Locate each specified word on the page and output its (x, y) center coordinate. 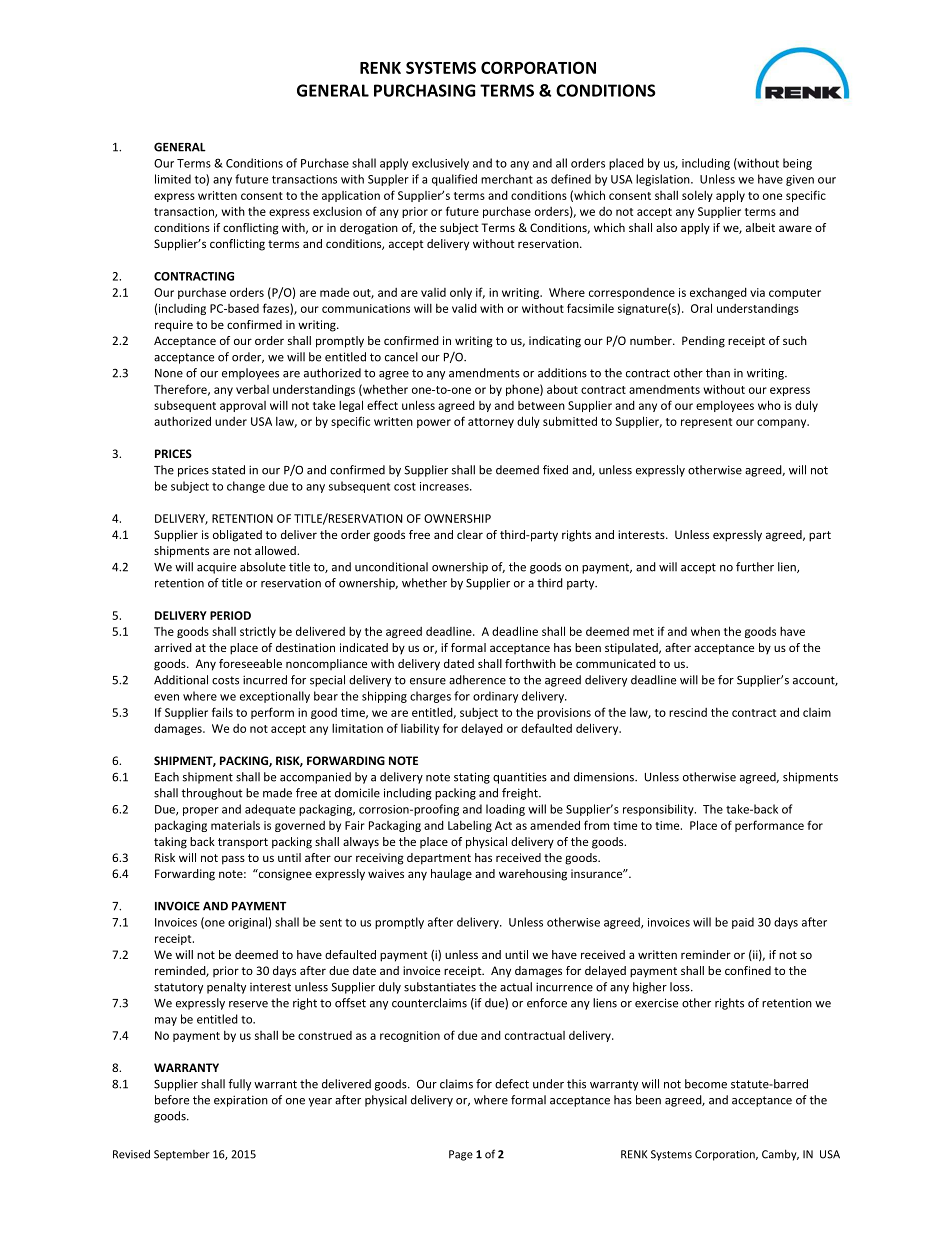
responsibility (659, 810)
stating (472, 778)
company (783, 423)
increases (445, 486)
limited (173, 179)
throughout (211, 794)
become (706, 1084)
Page (461, 1155)
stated (228, 470)
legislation (664, 180)
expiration (241, 1101)
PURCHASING (425, 90)
